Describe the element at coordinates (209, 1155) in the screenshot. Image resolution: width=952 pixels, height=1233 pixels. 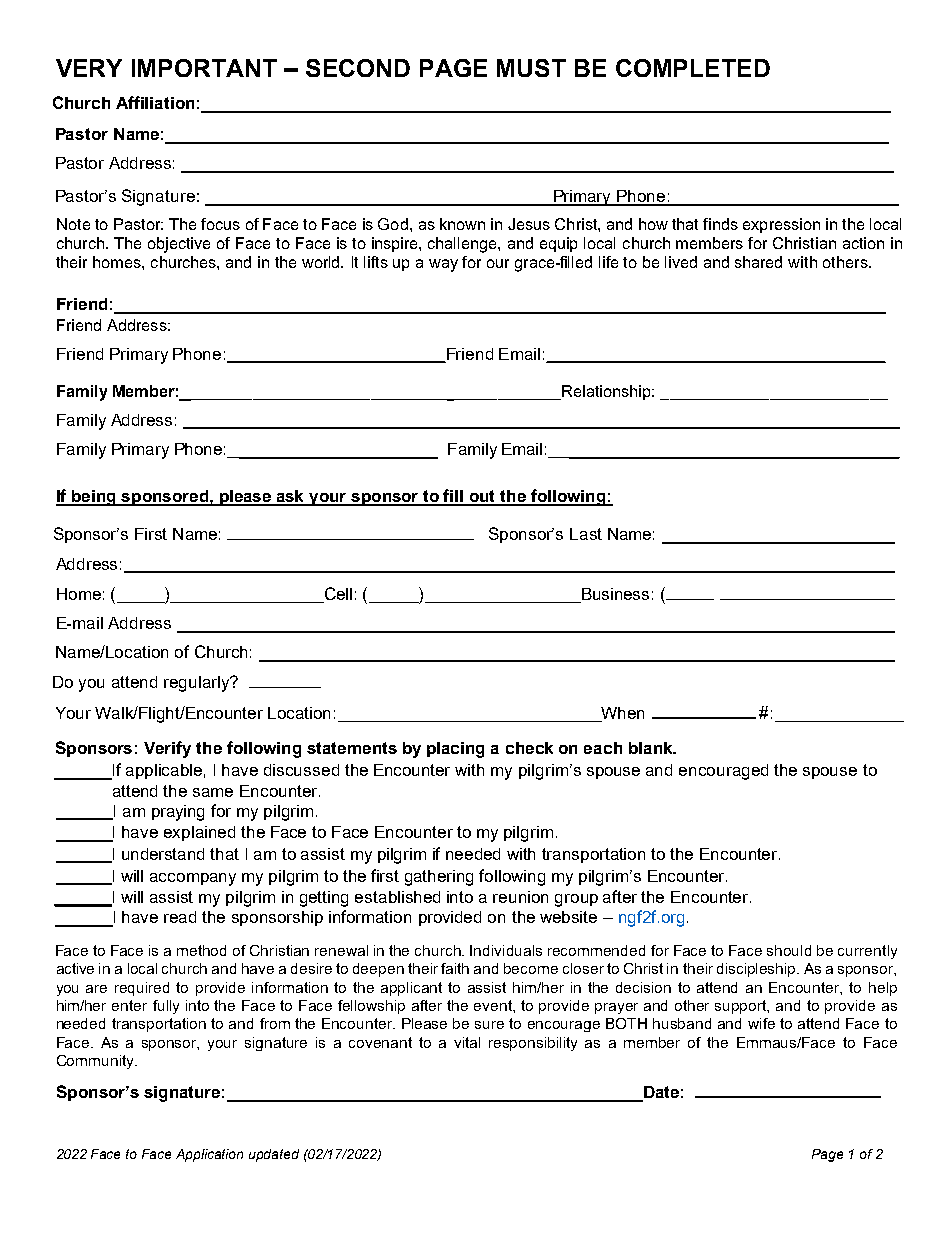
I see `Application` at that location.
